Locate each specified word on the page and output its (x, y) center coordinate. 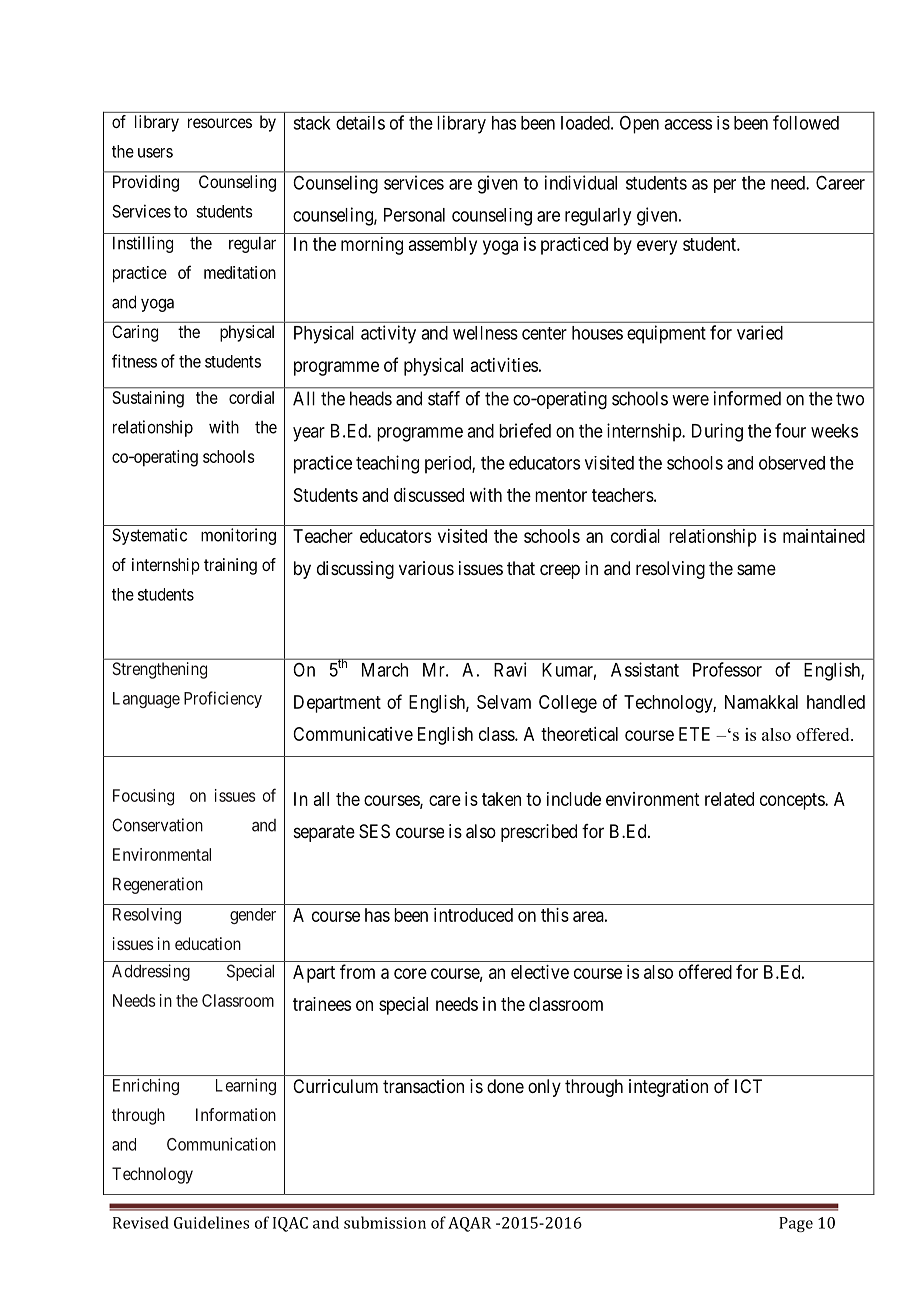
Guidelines (211, 1222)
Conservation (157, 825)
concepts (793, 801)
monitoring (238, 536)
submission (385, 1222)
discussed (429, 495)
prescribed (539, 833)
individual (581, 182)
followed (806, 122)
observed (792, 463)
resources (220, 123)
